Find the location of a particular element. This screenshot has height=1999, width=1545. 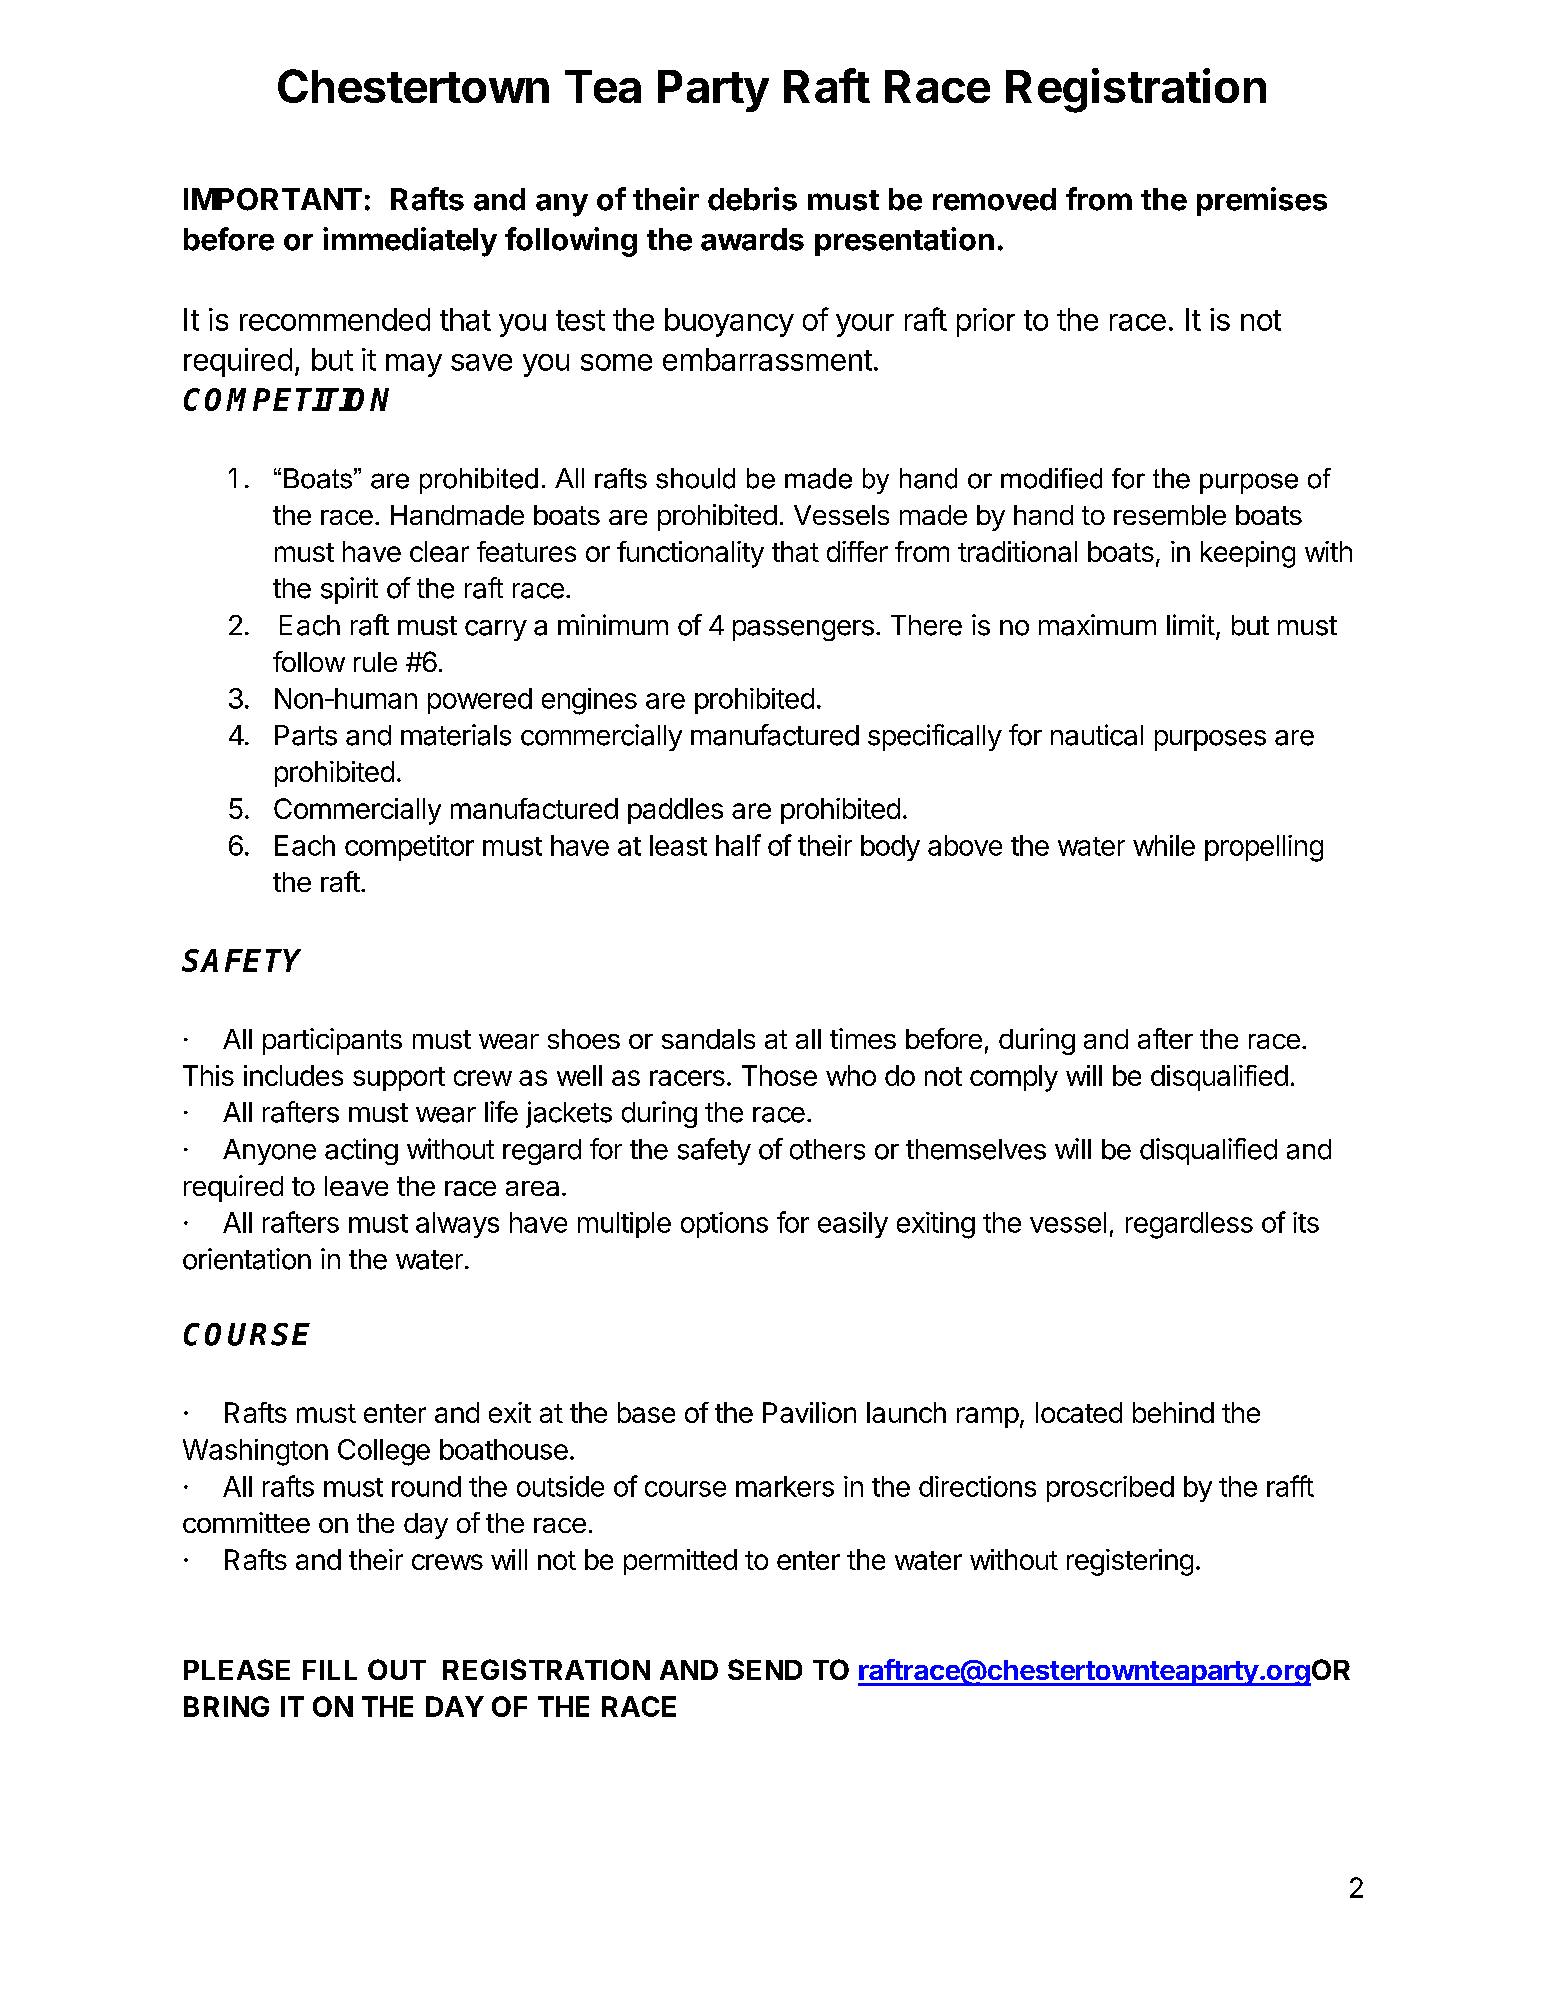

awards is located at coordinates (752, 239).
